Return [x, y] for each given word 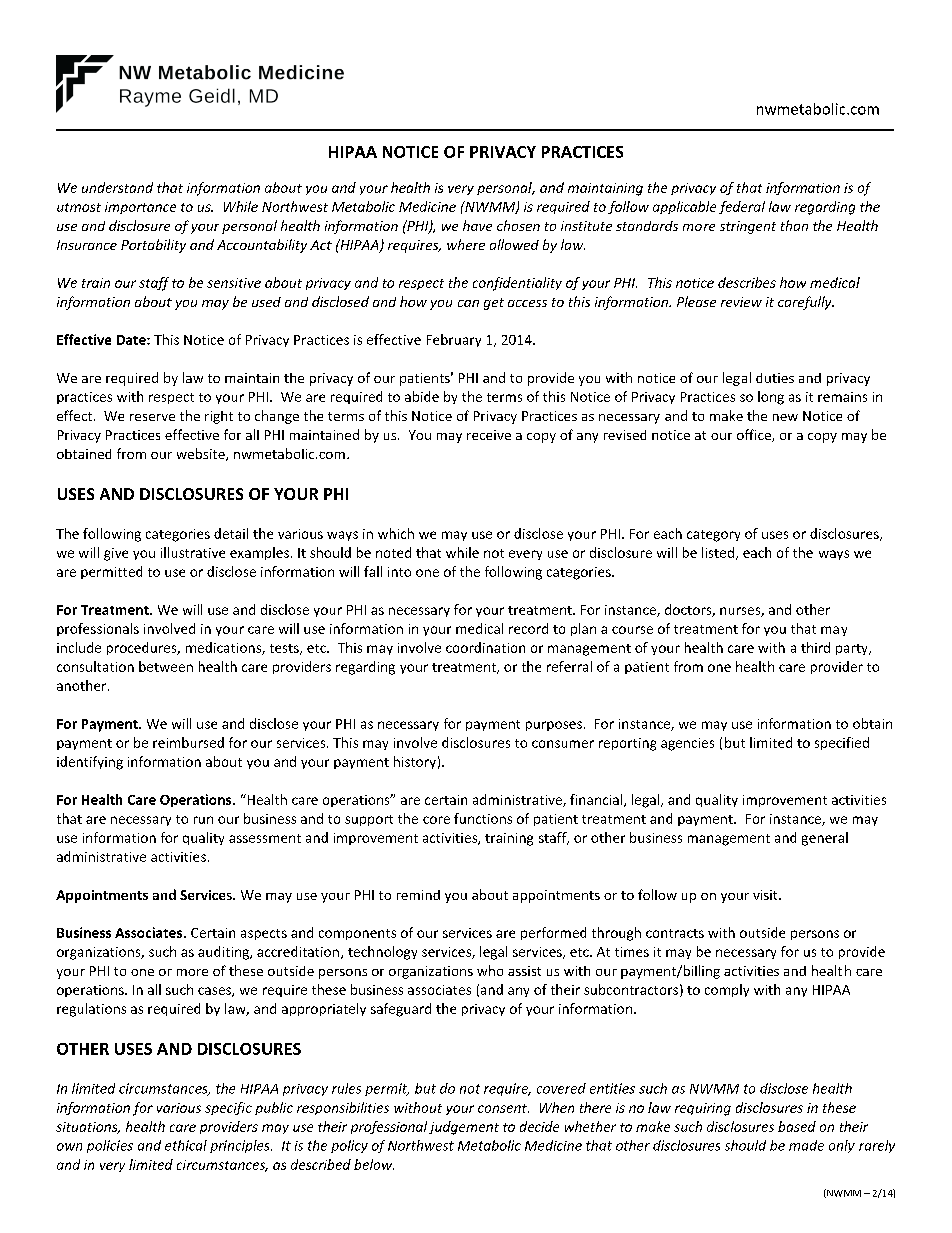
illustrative [193, 552]
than [794, 225]
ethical [186, 1145]
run [203, 820]
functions [483, 818]
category [713, 536]
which [396, 533]
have [477, 225]
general [825, 839]
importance [140, 208]
